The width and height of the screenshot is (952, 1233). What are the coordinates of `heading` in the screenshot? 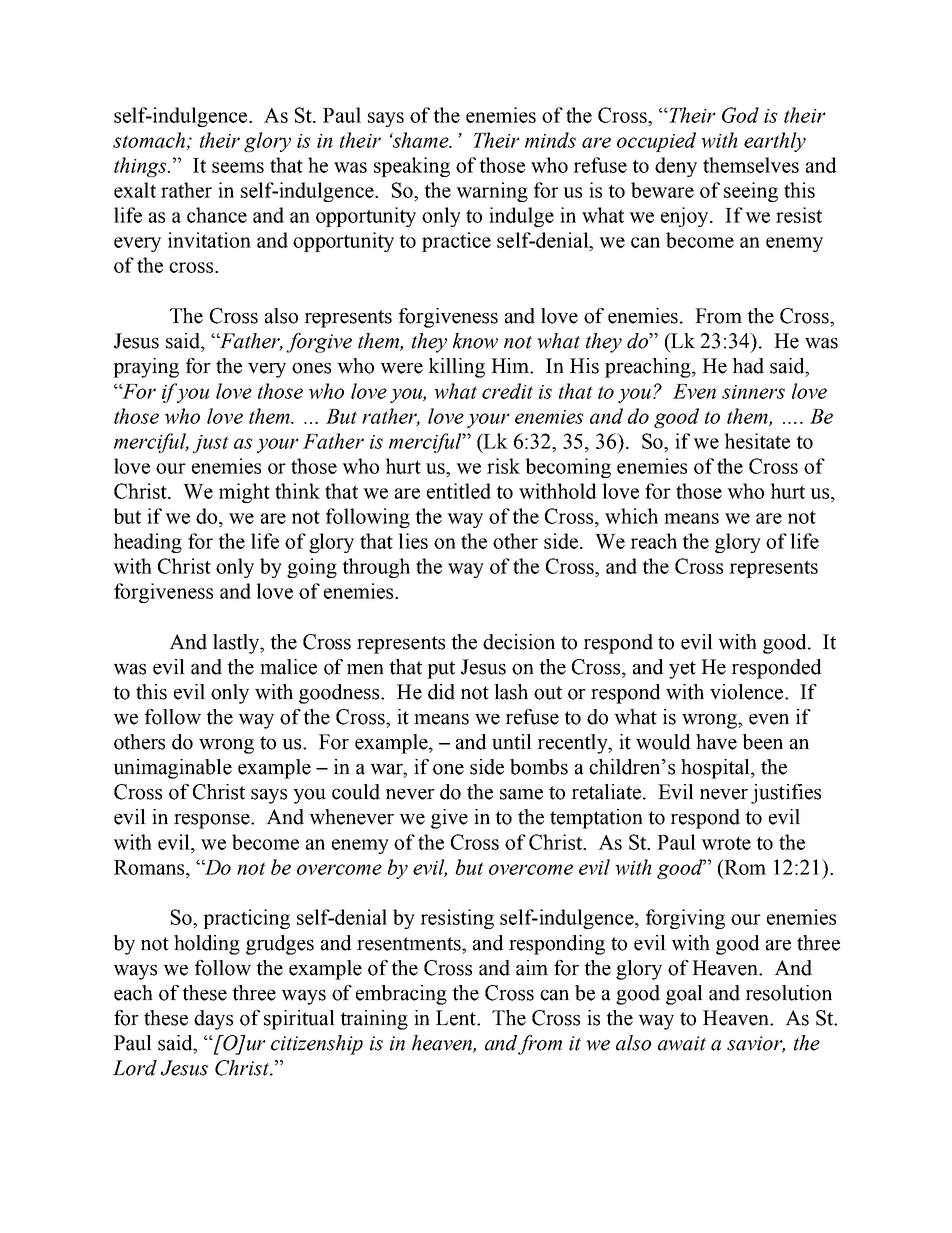 It's located at (147, 543).
